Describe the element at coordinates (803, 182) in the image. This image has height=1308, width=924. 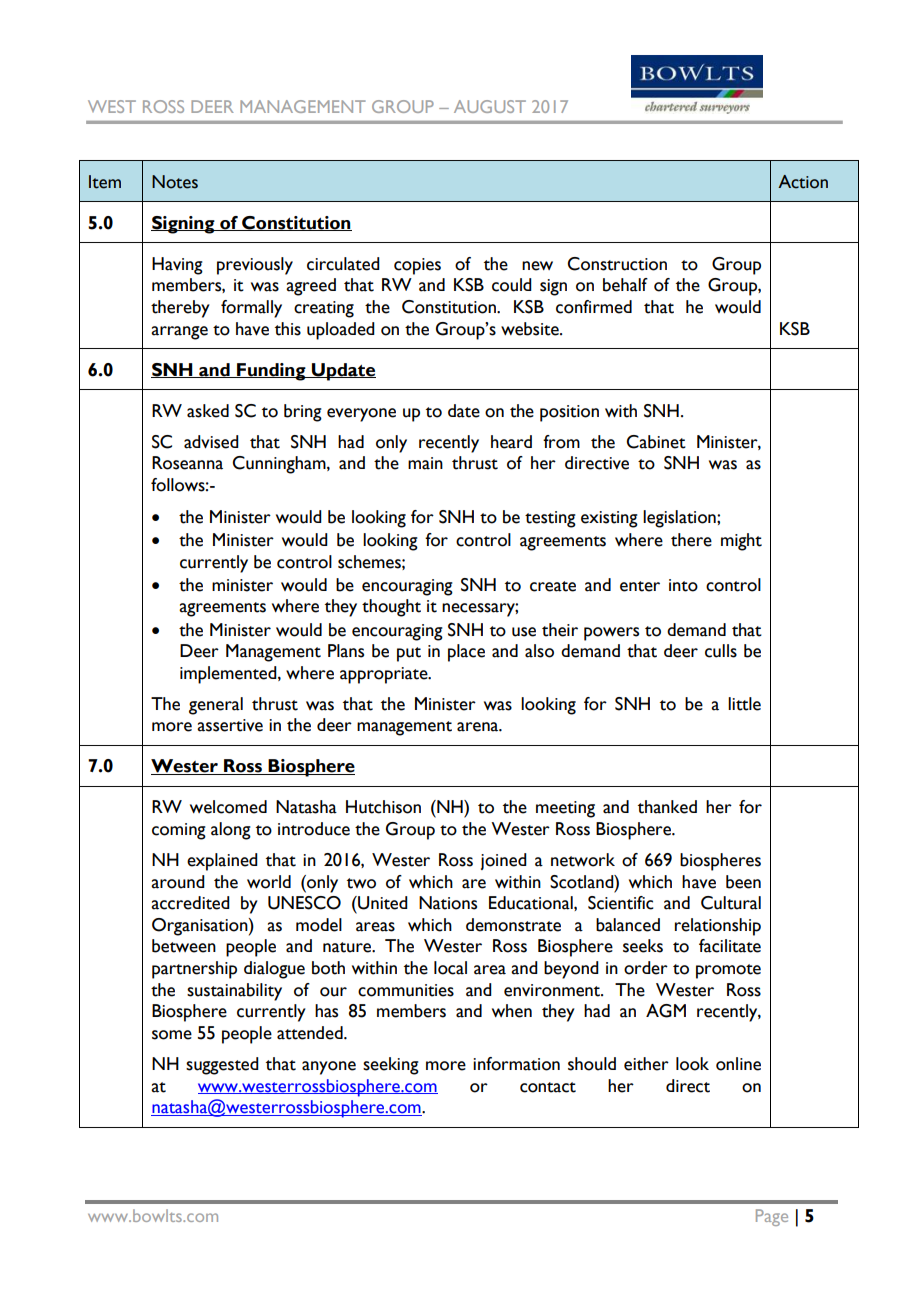
I see `Action` at that location.
